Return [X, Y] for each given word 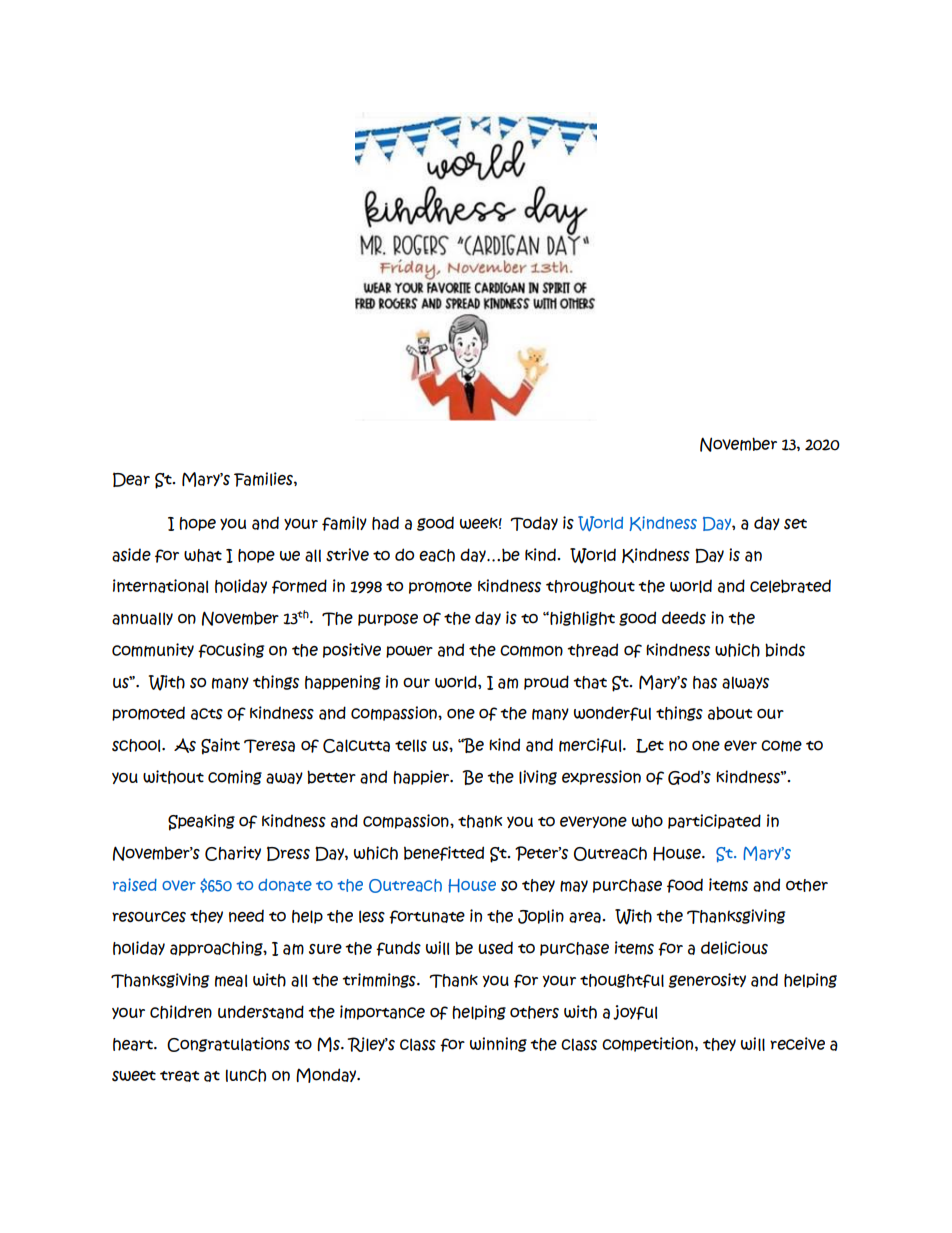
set [795, 524]
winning [498, 1044]
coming [235, 777]
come [781, 746]
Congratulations [228, 1044]
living [538, 777]
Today [534, 523]
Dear [131, 479]
